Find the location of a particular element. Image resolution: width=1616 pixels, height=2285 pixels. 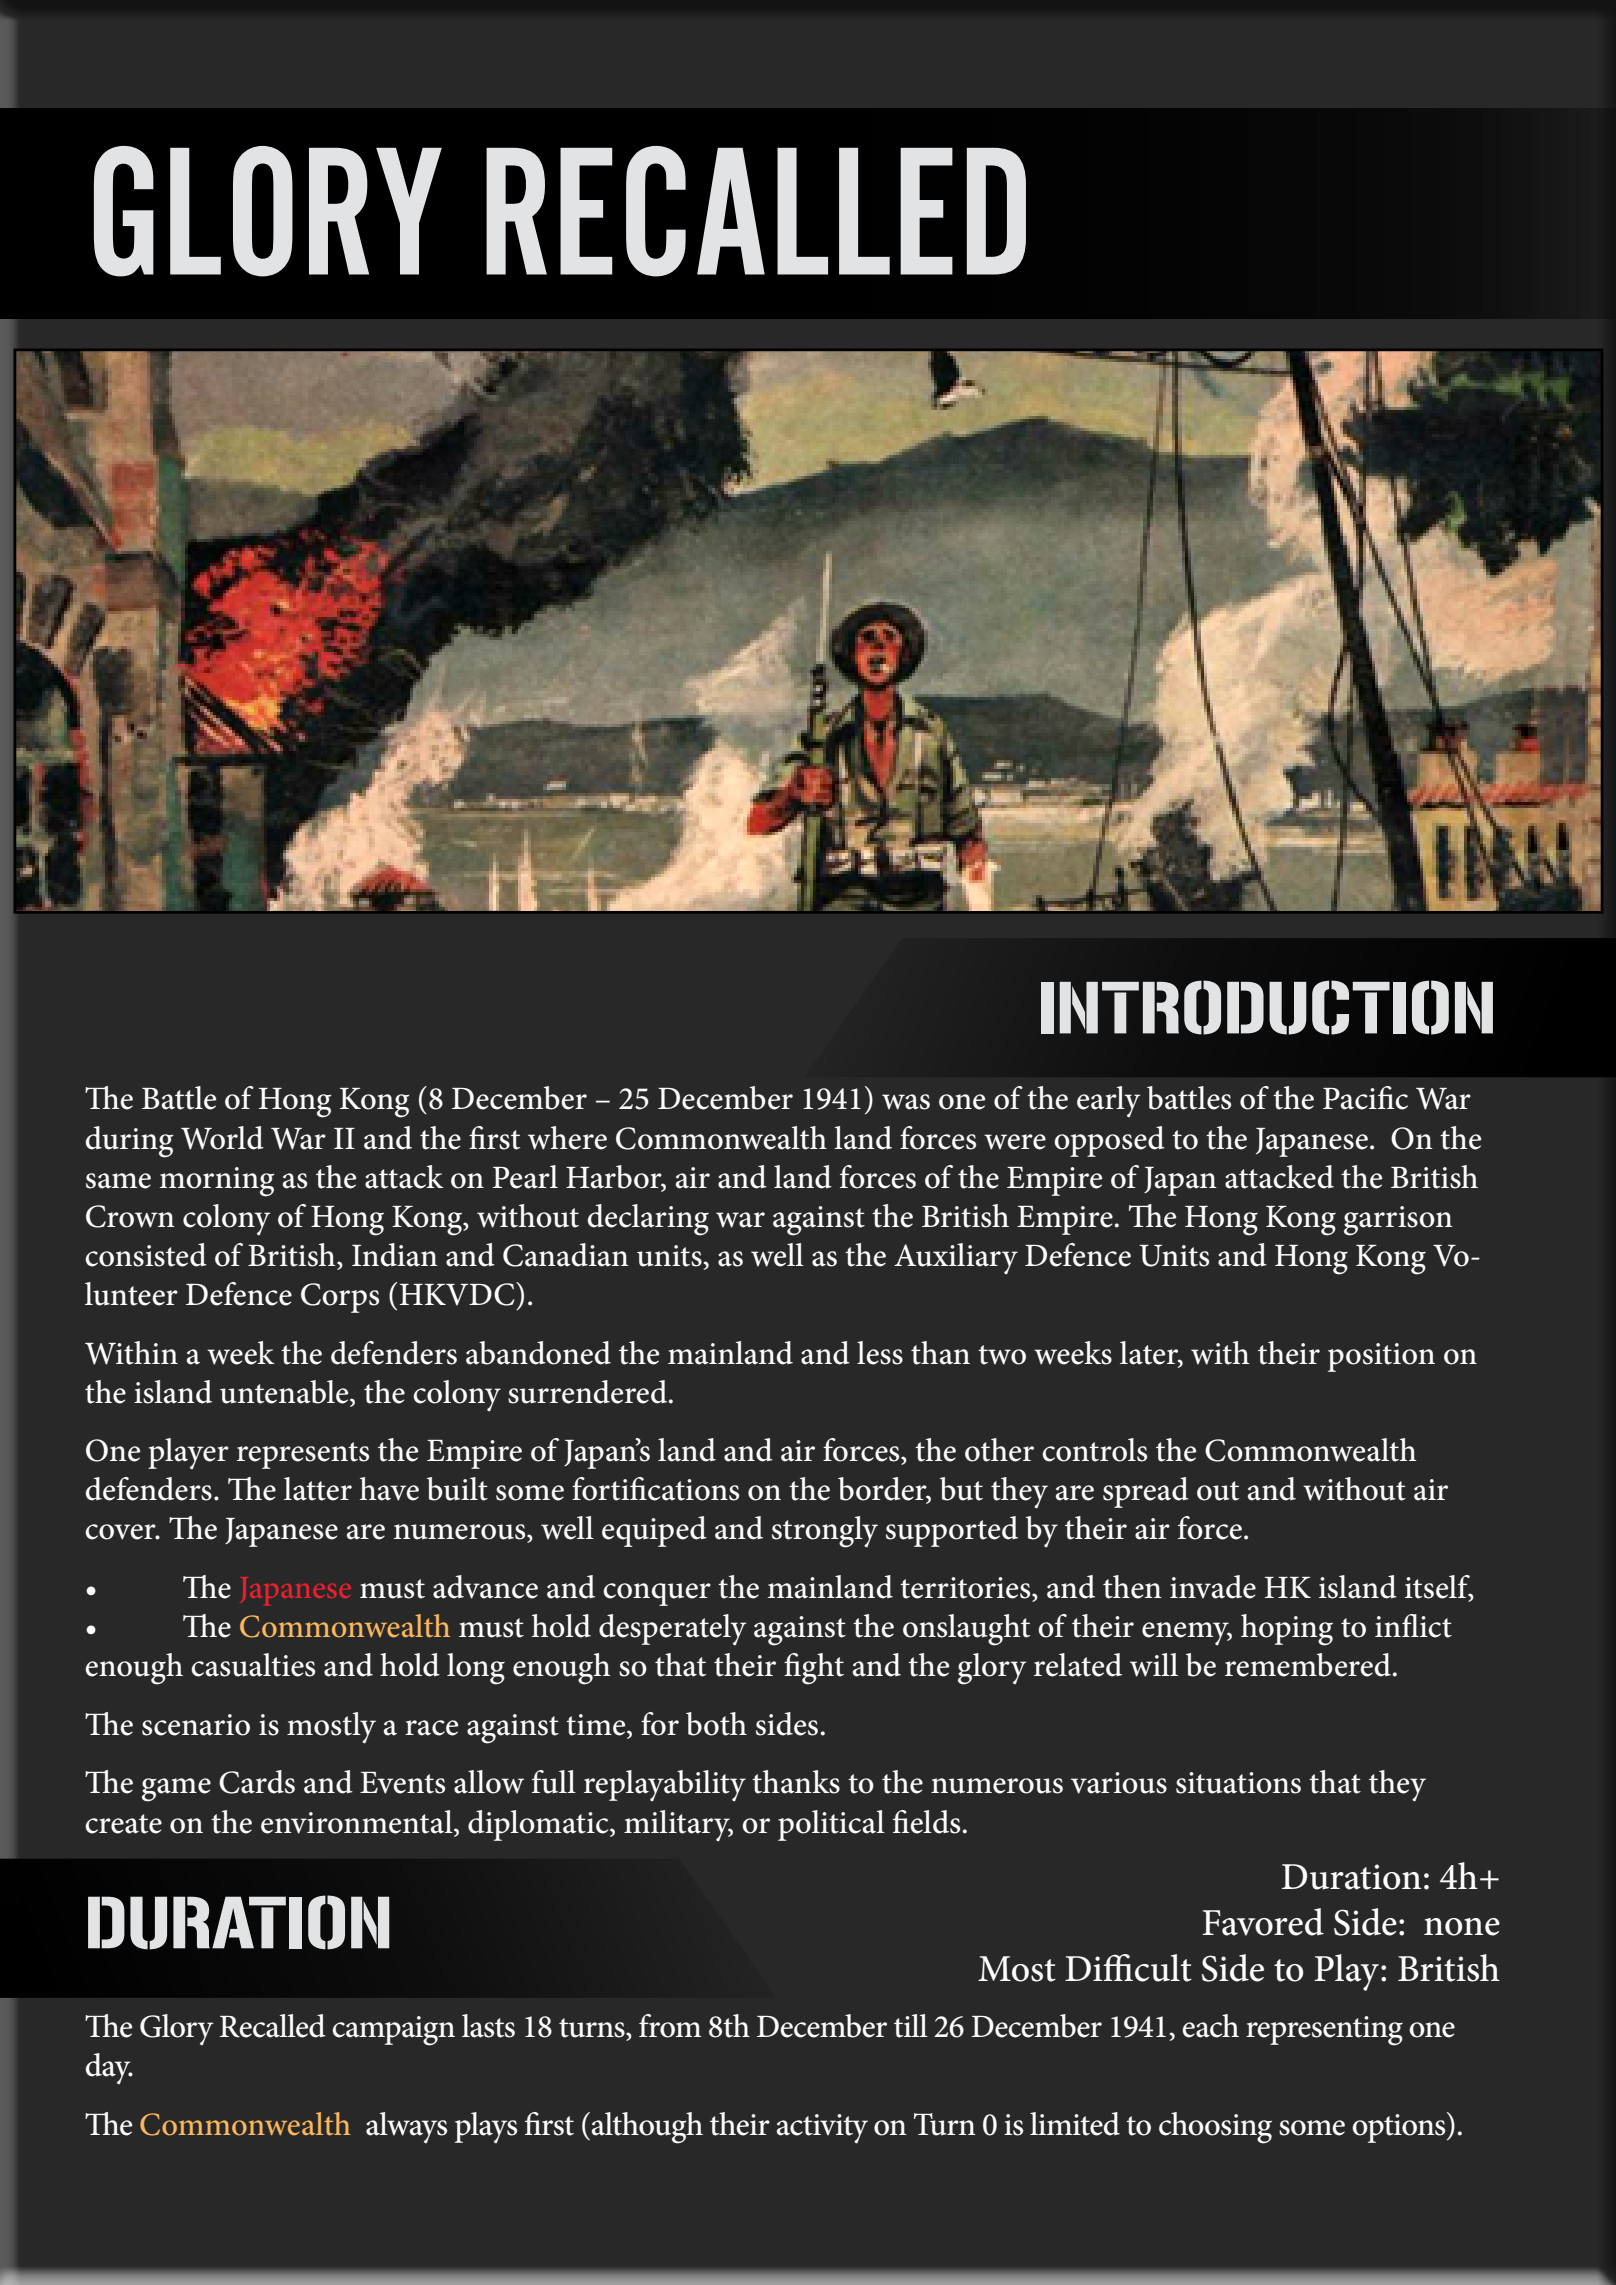

was is located at coordinates (906, 1102).
